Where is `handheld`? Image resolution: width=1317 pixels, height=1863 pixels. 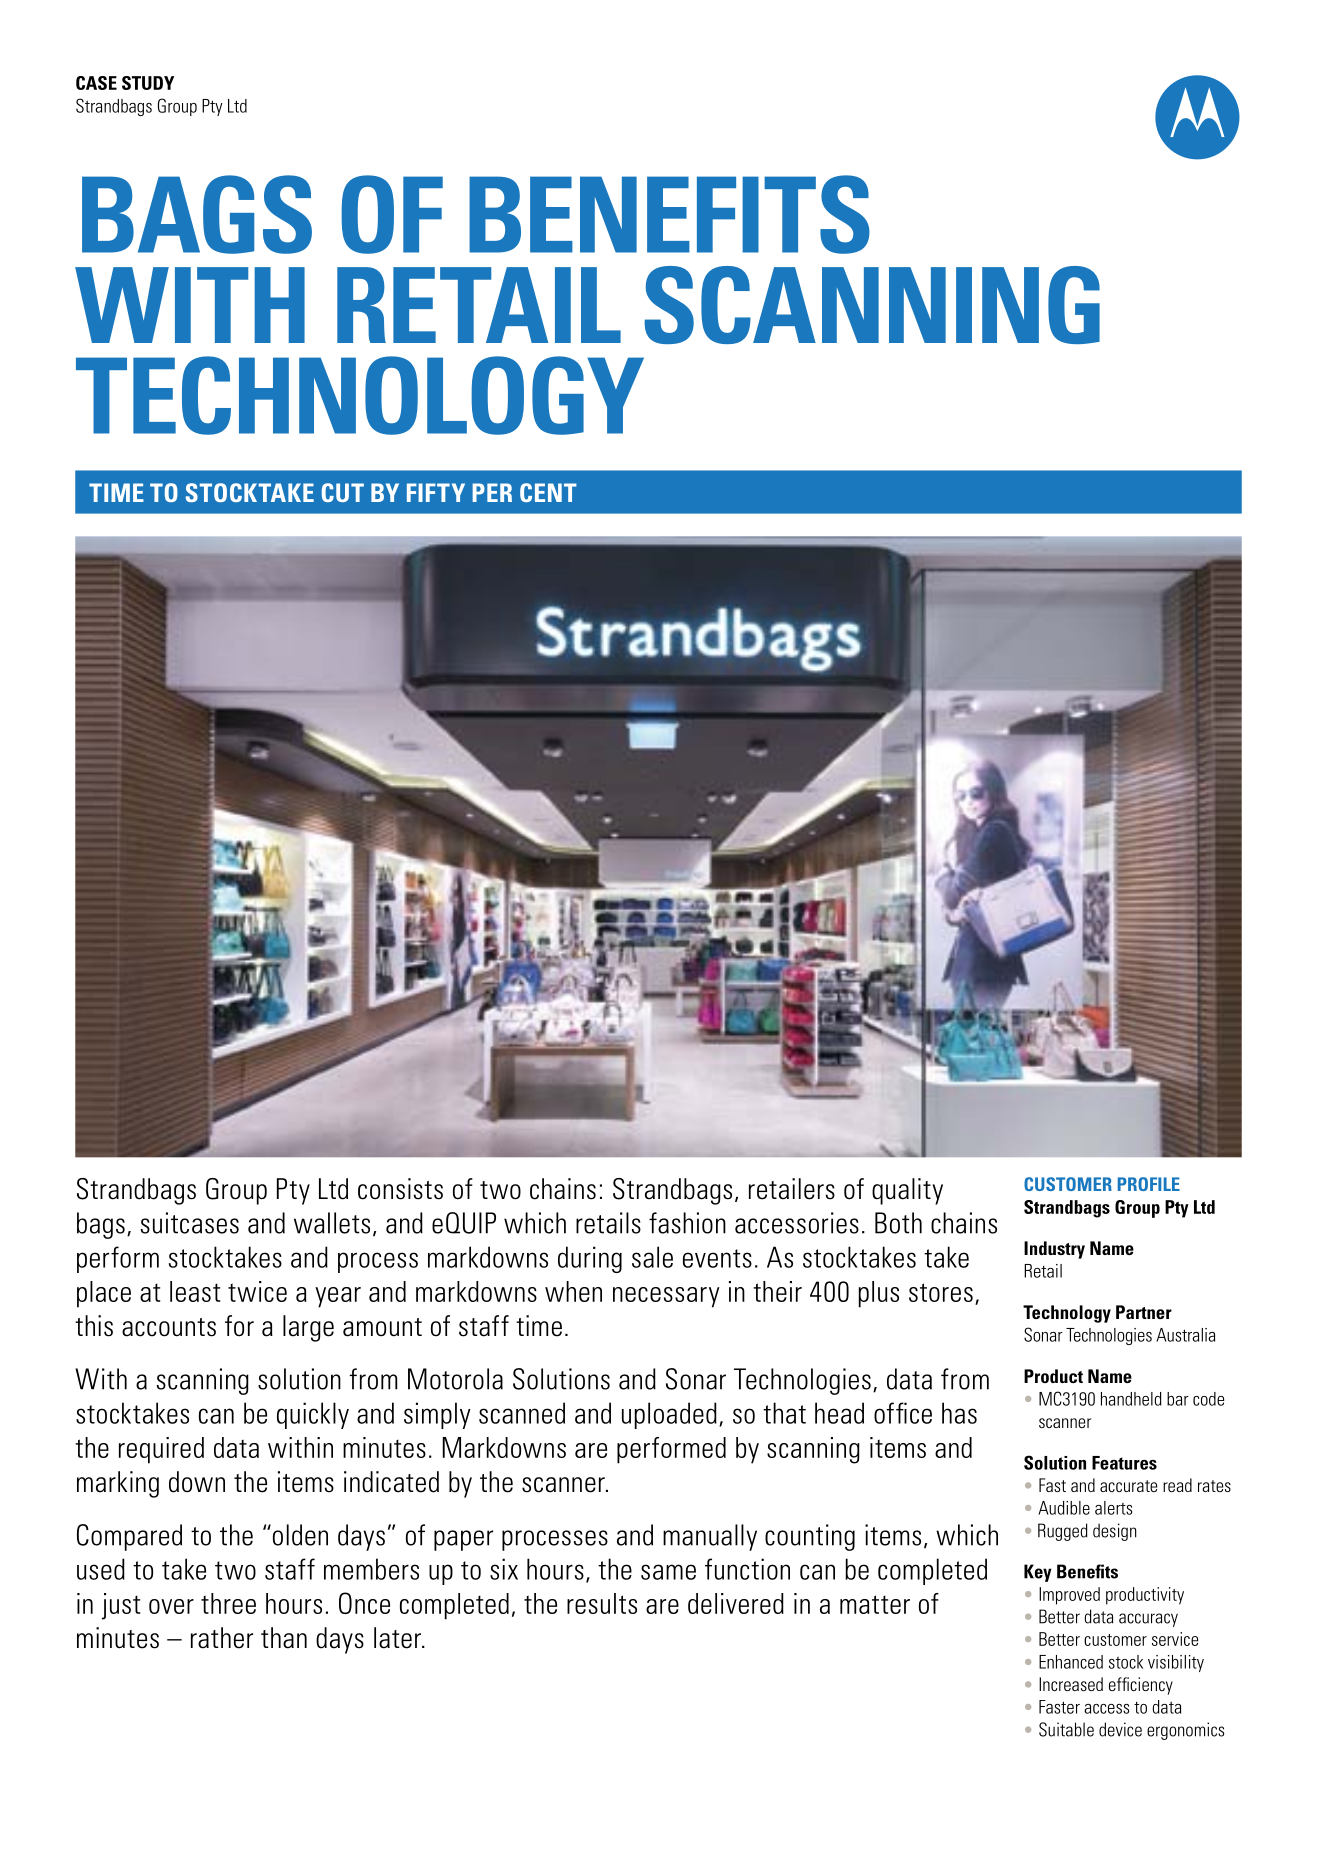 handheld is located at coordinates (1131, 1399).
